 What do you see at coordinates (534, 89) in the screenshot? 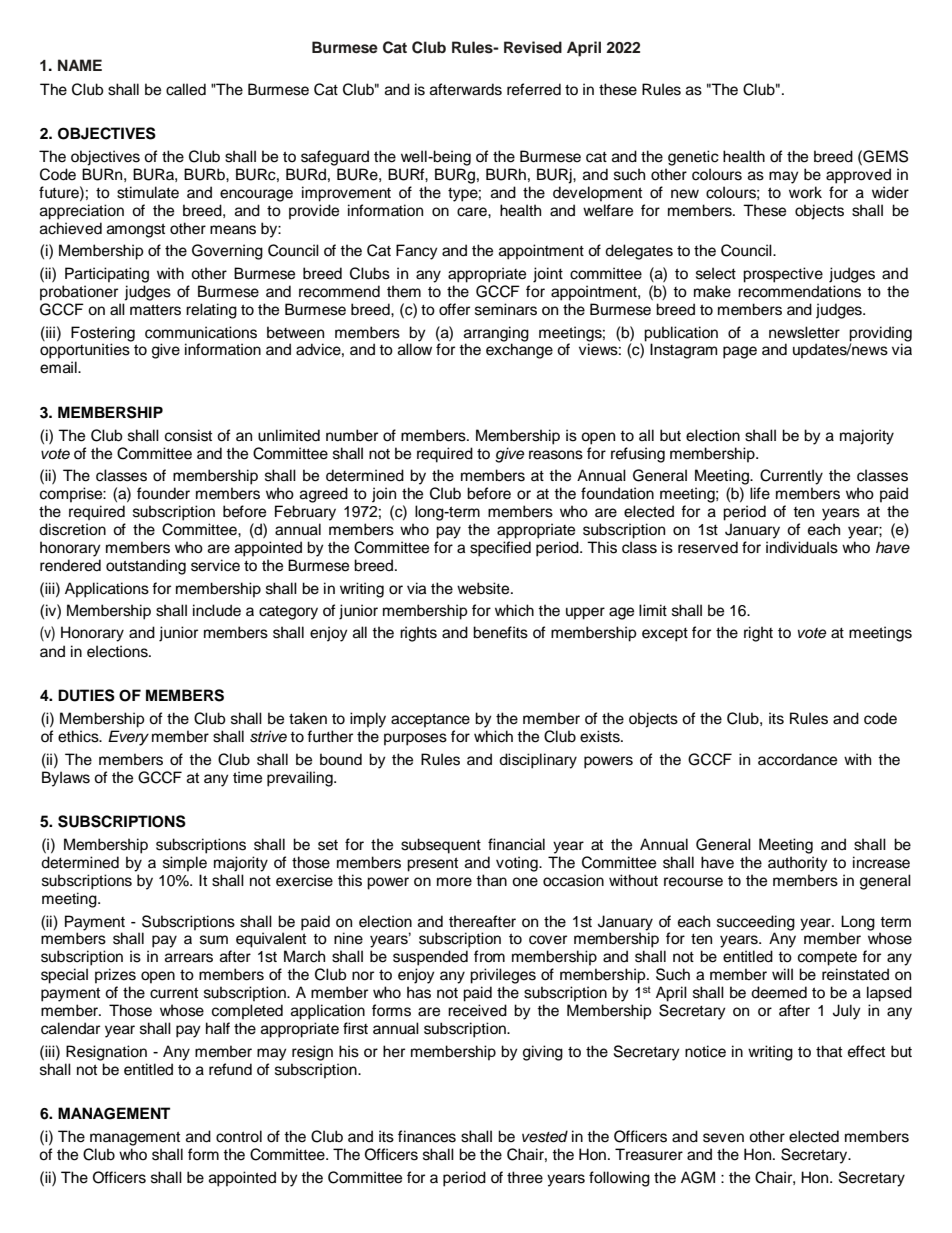
I see `referred` at bounding box center [534, 89].
